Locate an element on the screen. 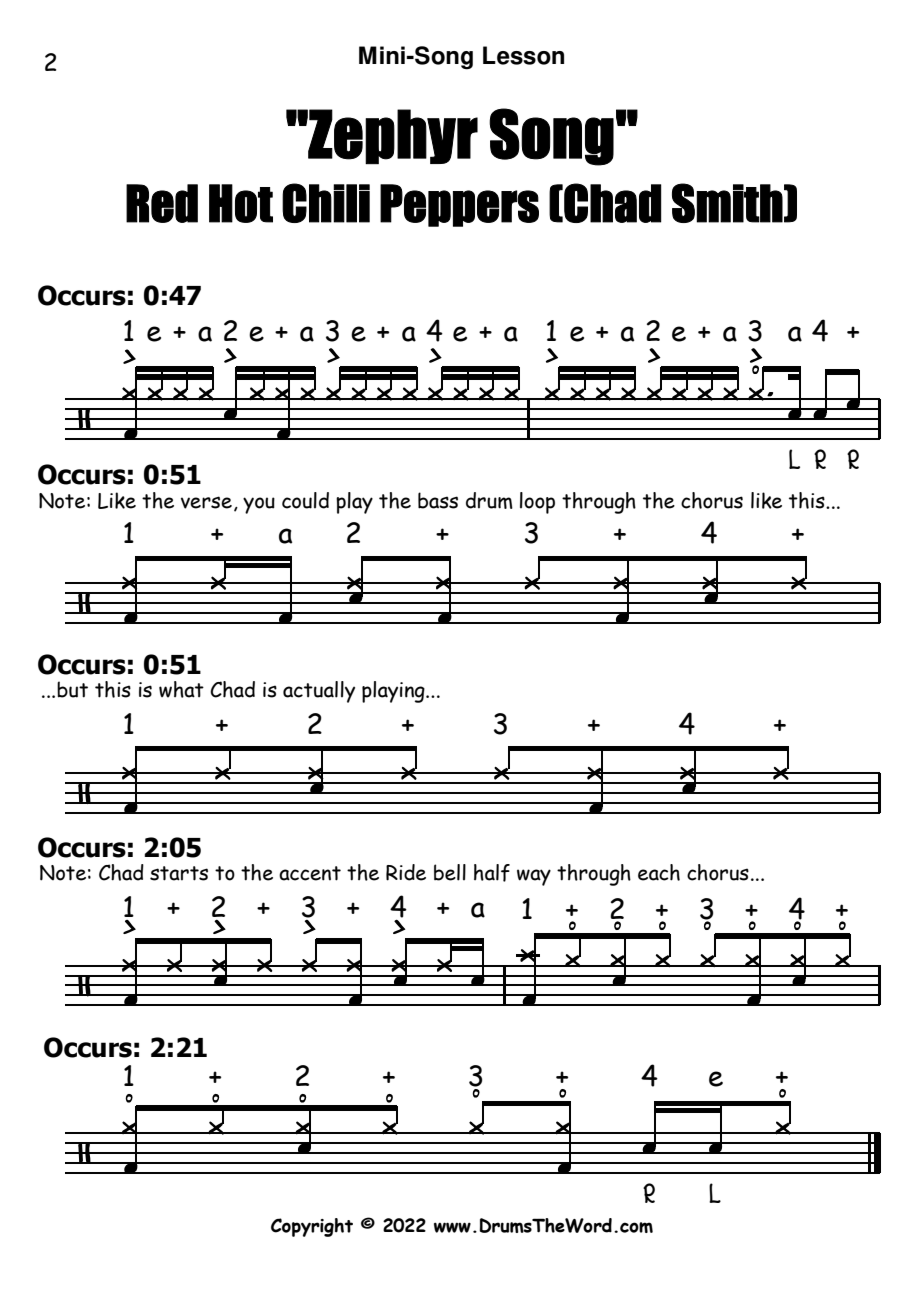  Red is located at coordinates (162, 203).
